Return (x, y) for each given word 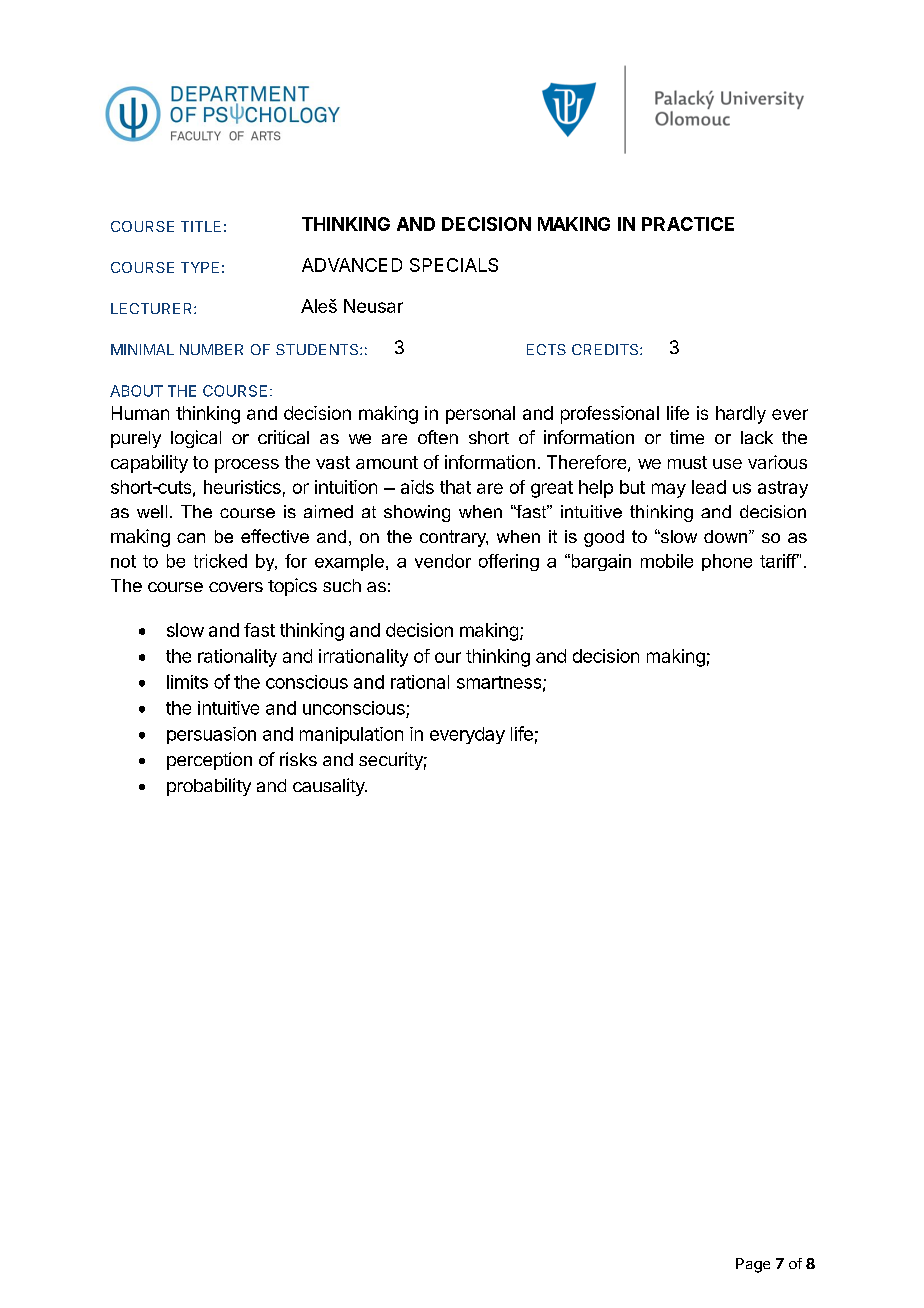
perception (209, 761)
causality (330, 787)
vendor (443, 561)
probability (209, 787)
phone (727, 562)
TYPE (200, 267)
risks (298, 759)
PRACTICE (688, 224)
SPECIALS (454, 265)
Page (753, 1265)
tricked (220, 561)
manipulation (351, 735)
